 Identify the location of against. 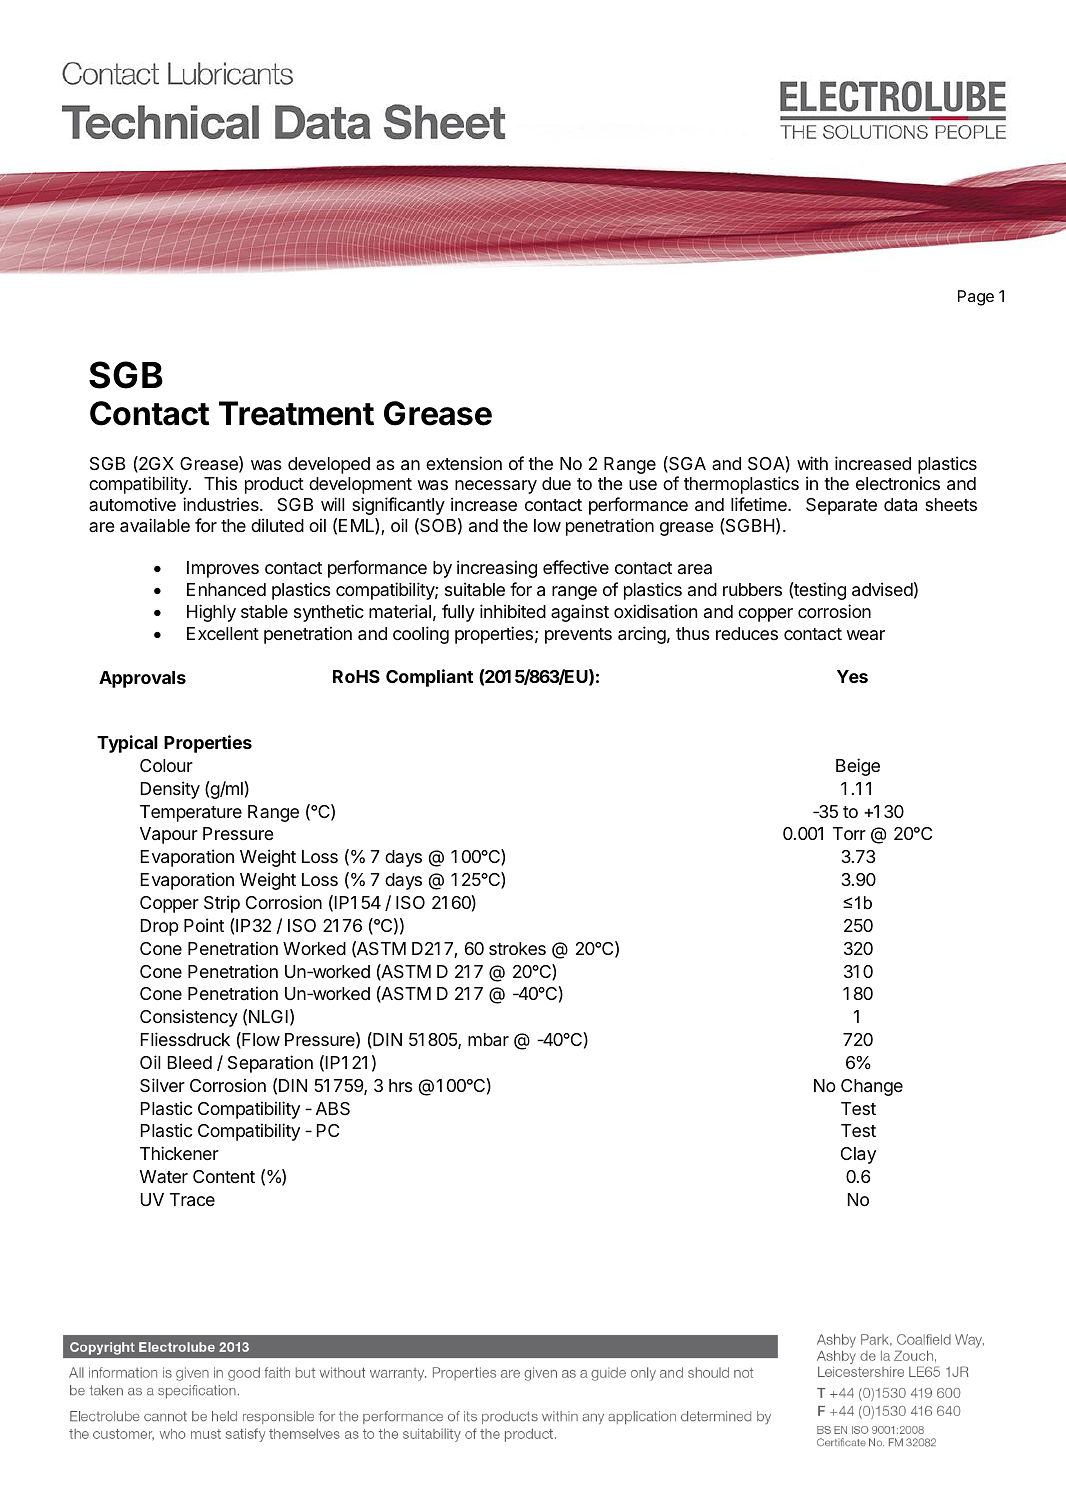
(580, 613).
